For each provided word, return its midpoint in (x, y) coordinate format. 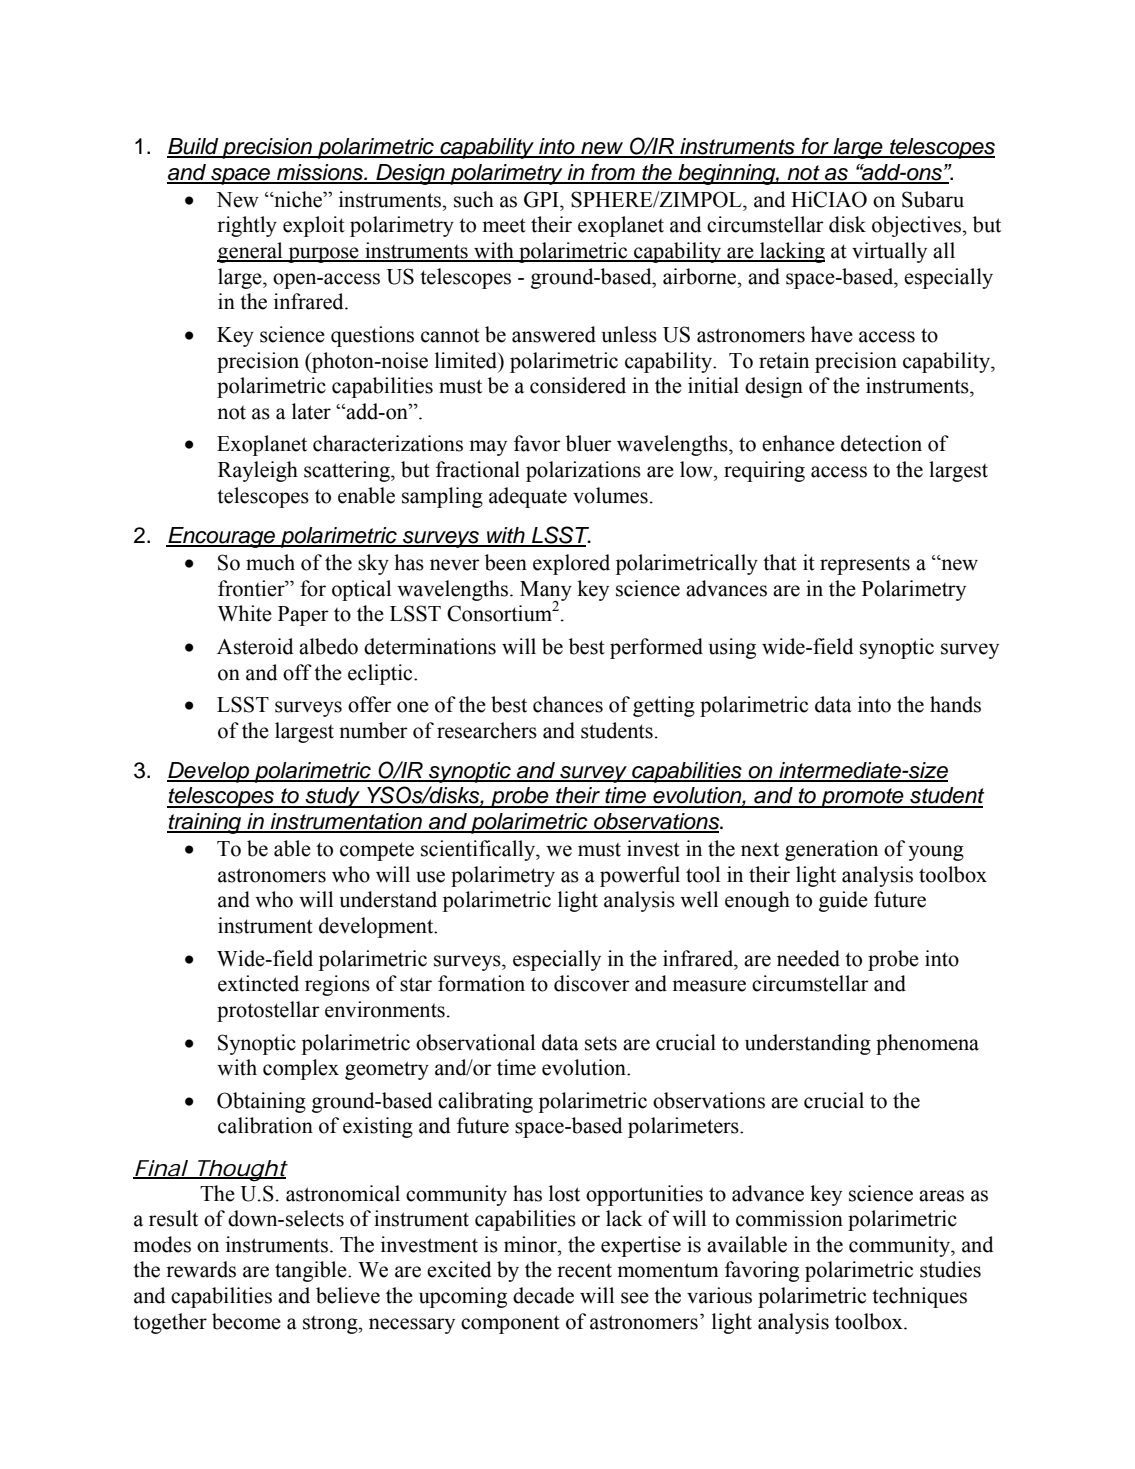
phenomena (927, 1044)
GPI (542, 199)
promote (862, 798)
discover (592, 983)
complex (301, 1069)
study (332, 797)
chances (568, 704)
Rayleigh (258, 471)
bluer (589, 443)
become (246, 1321)
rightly (247, 226)
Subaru (933, 199)
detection (881, 443)
